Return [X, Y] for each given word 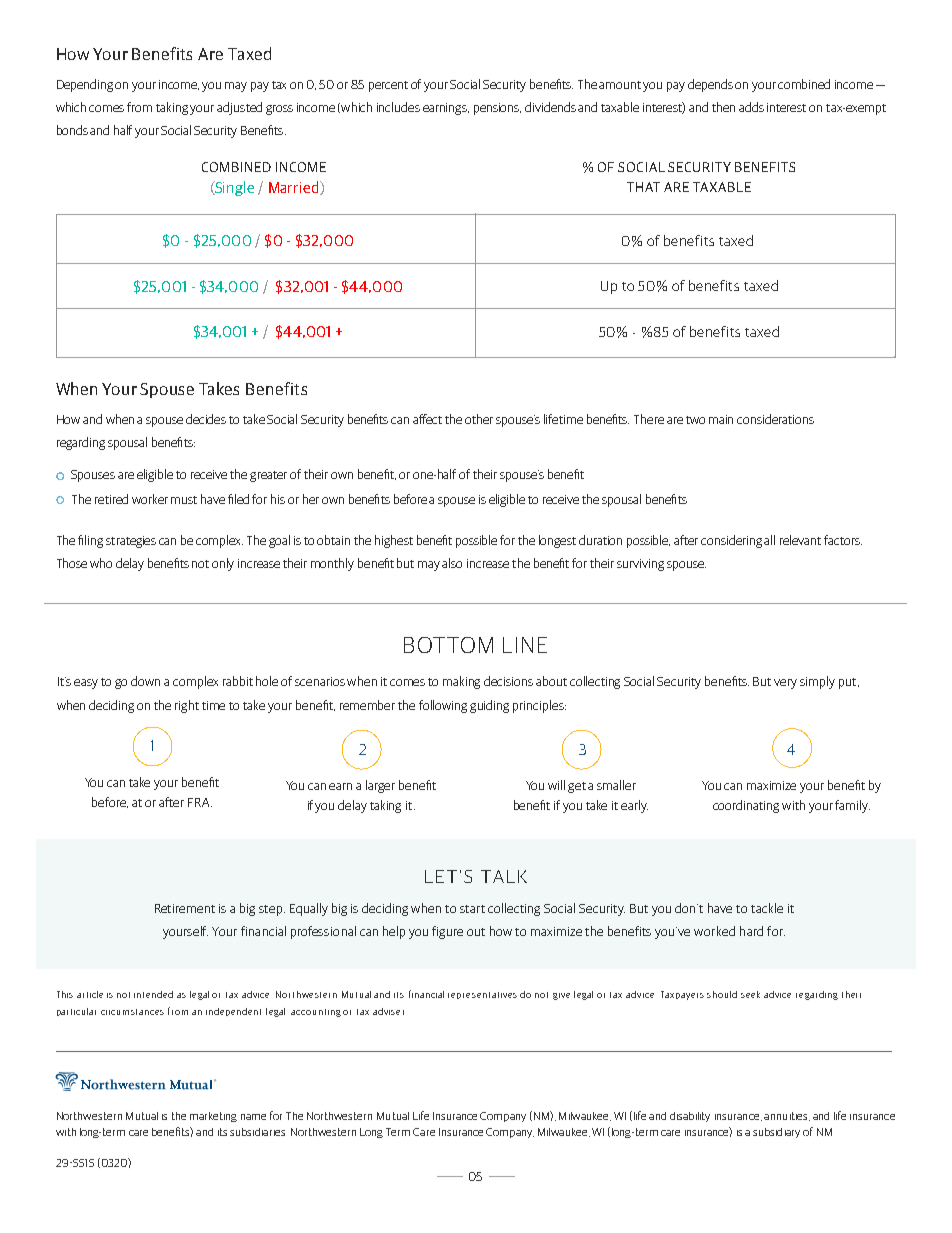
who [101, 563]
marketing [213, 1117]
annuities [787, 1116]
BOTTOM [448, 645]
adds [751, 107]
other [479, 419]
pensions [497, 109]
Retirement [185, 908]
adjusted [239, 108]
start [472, 909]
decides [206, 419]
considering [733, 541]
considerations [775, 419]
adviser [388, 1011]
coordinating [746, 806]
